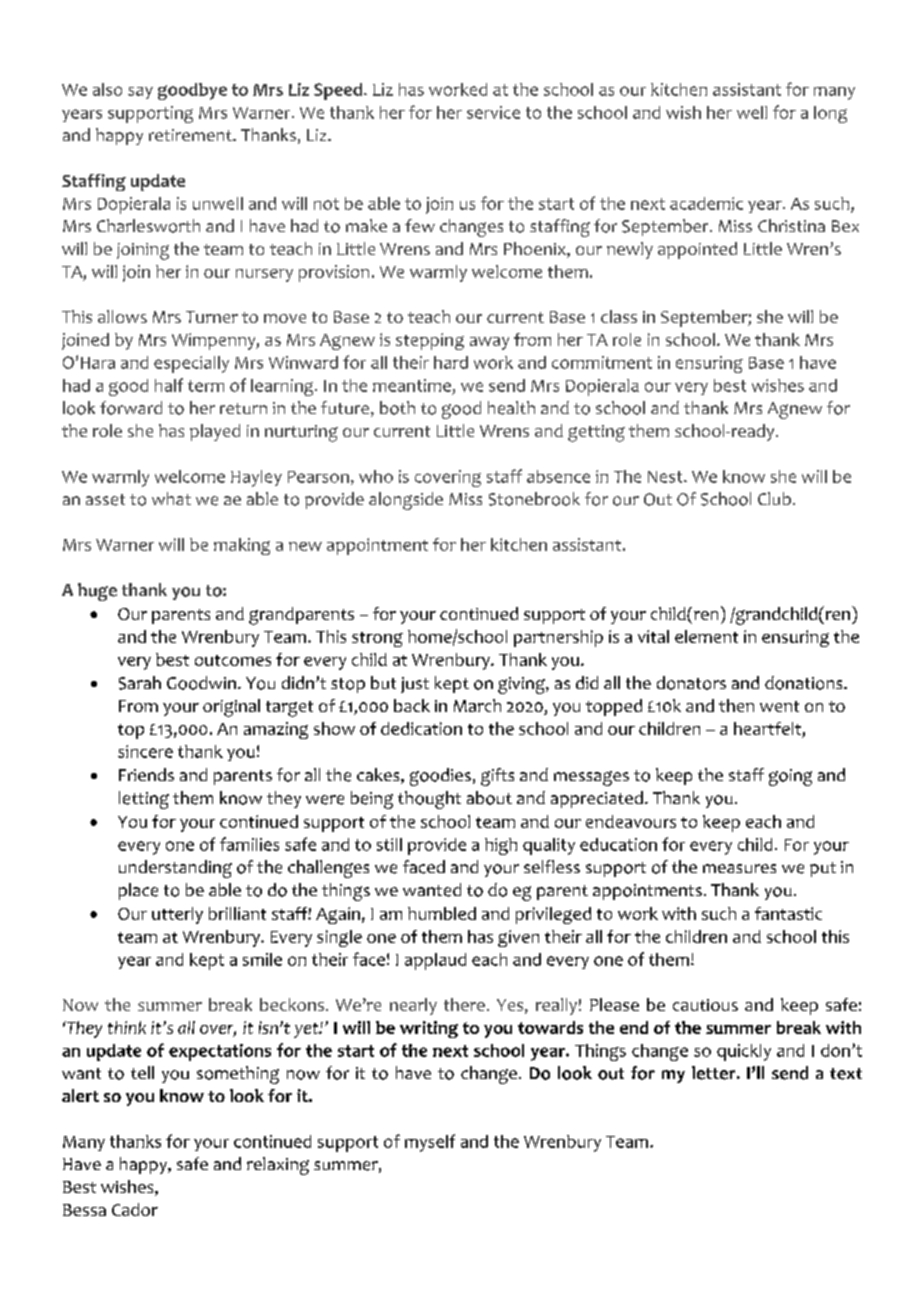 This document has width=924, height=1308. I want to click on March, so click(477, 705).
